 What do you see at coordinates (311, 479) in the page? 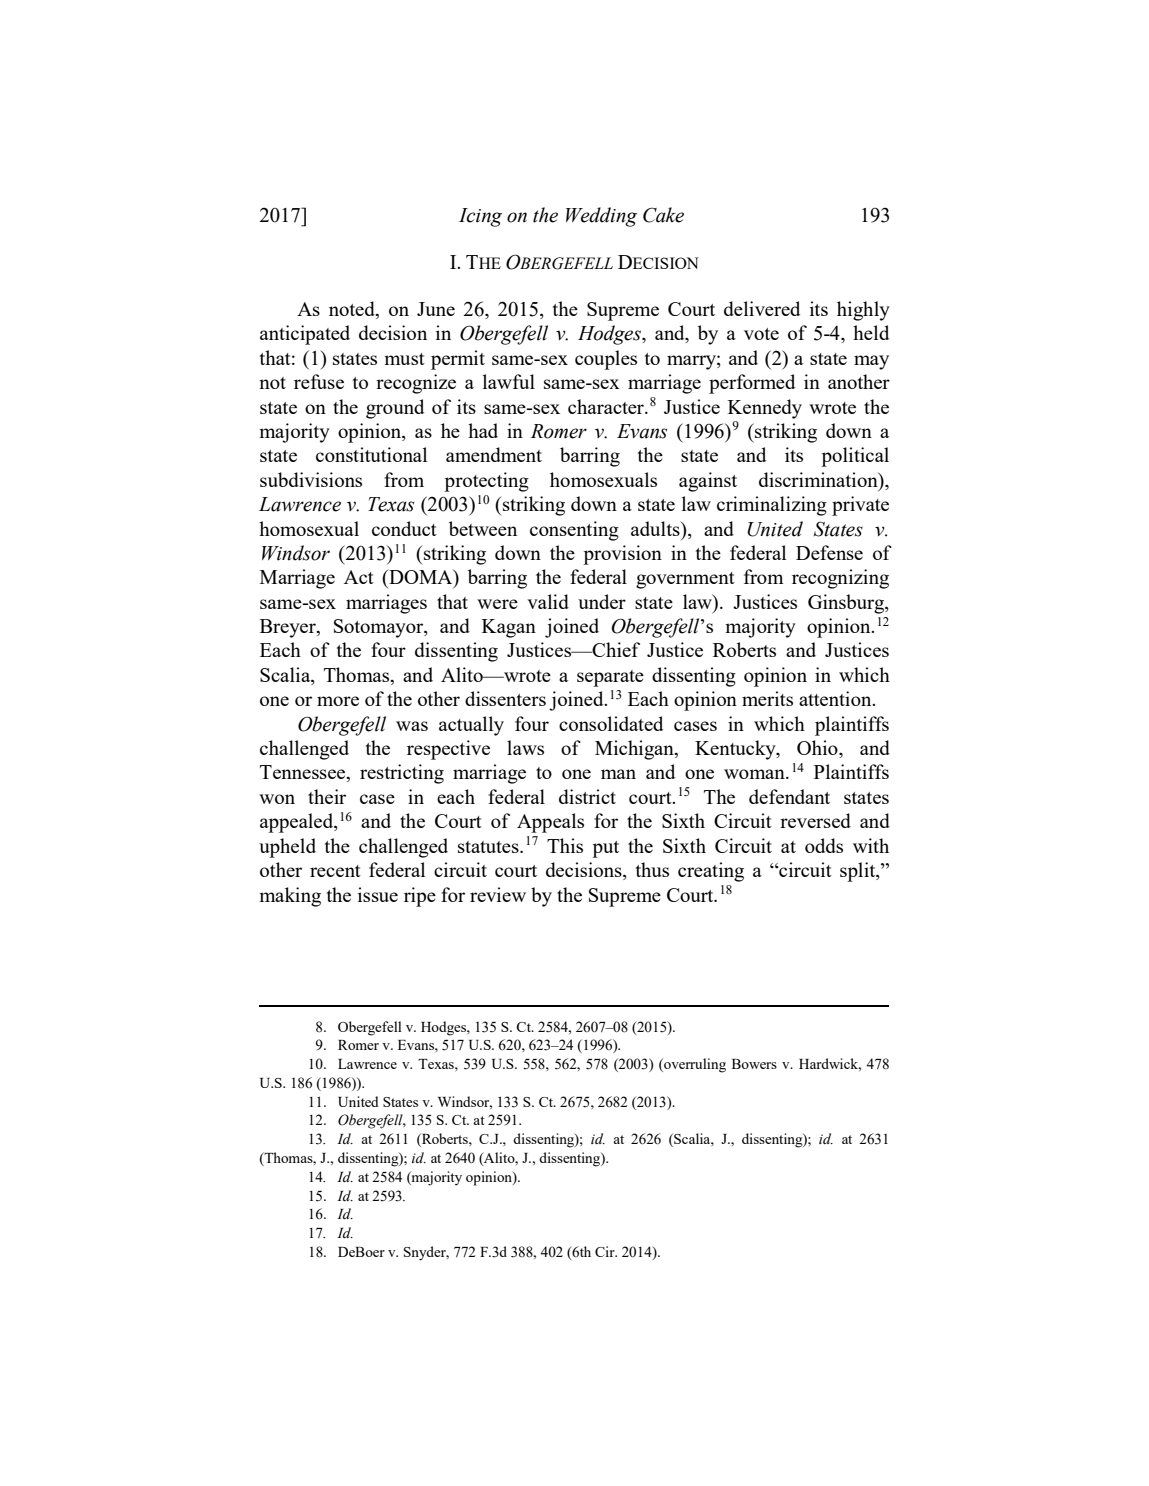
I see `subdivisions` at bounding box center [311, 479].
